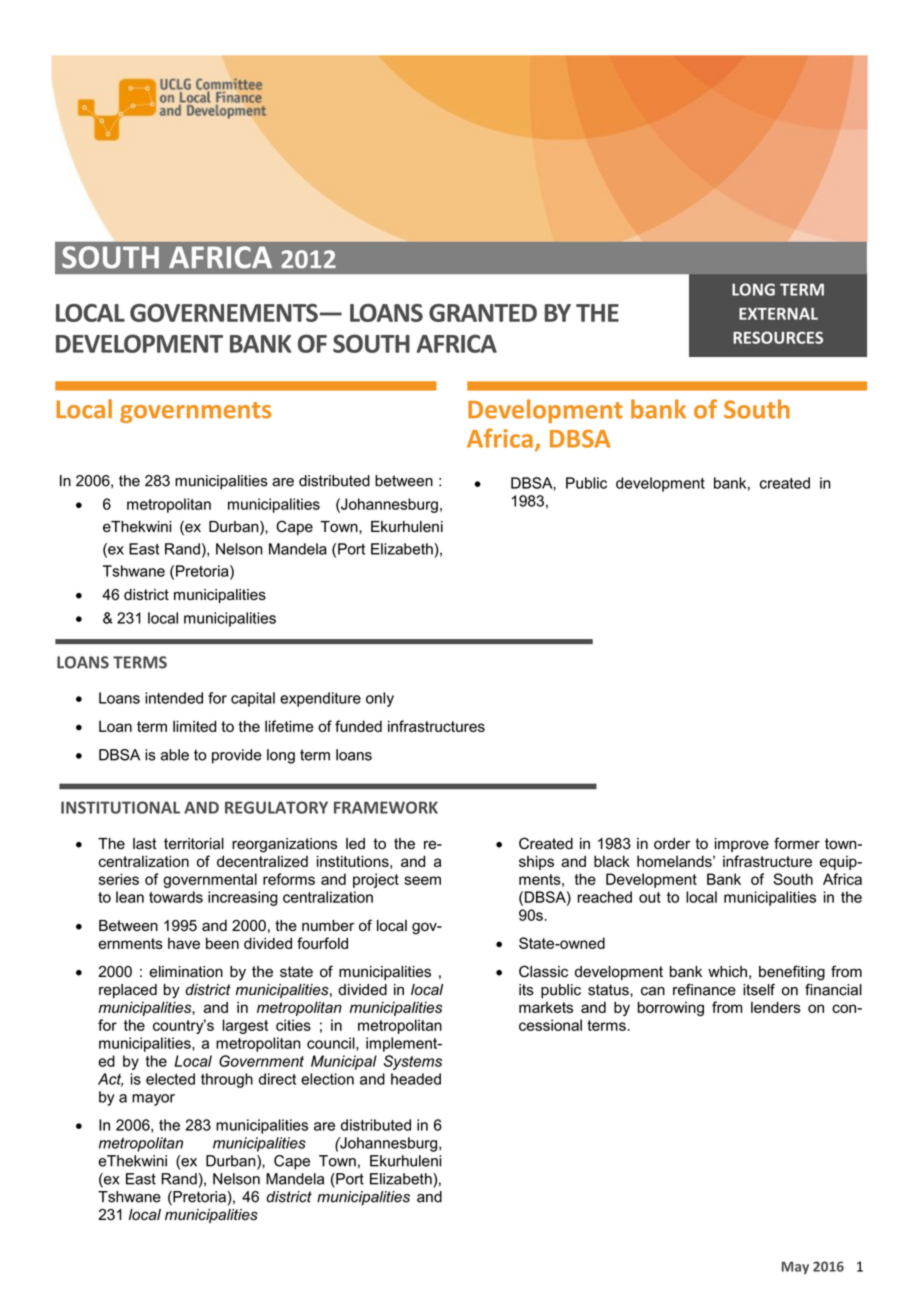  What do you see at coordinates (358, 726) in the screenshot?
I see `funded` at bounding box center [358, 726].
